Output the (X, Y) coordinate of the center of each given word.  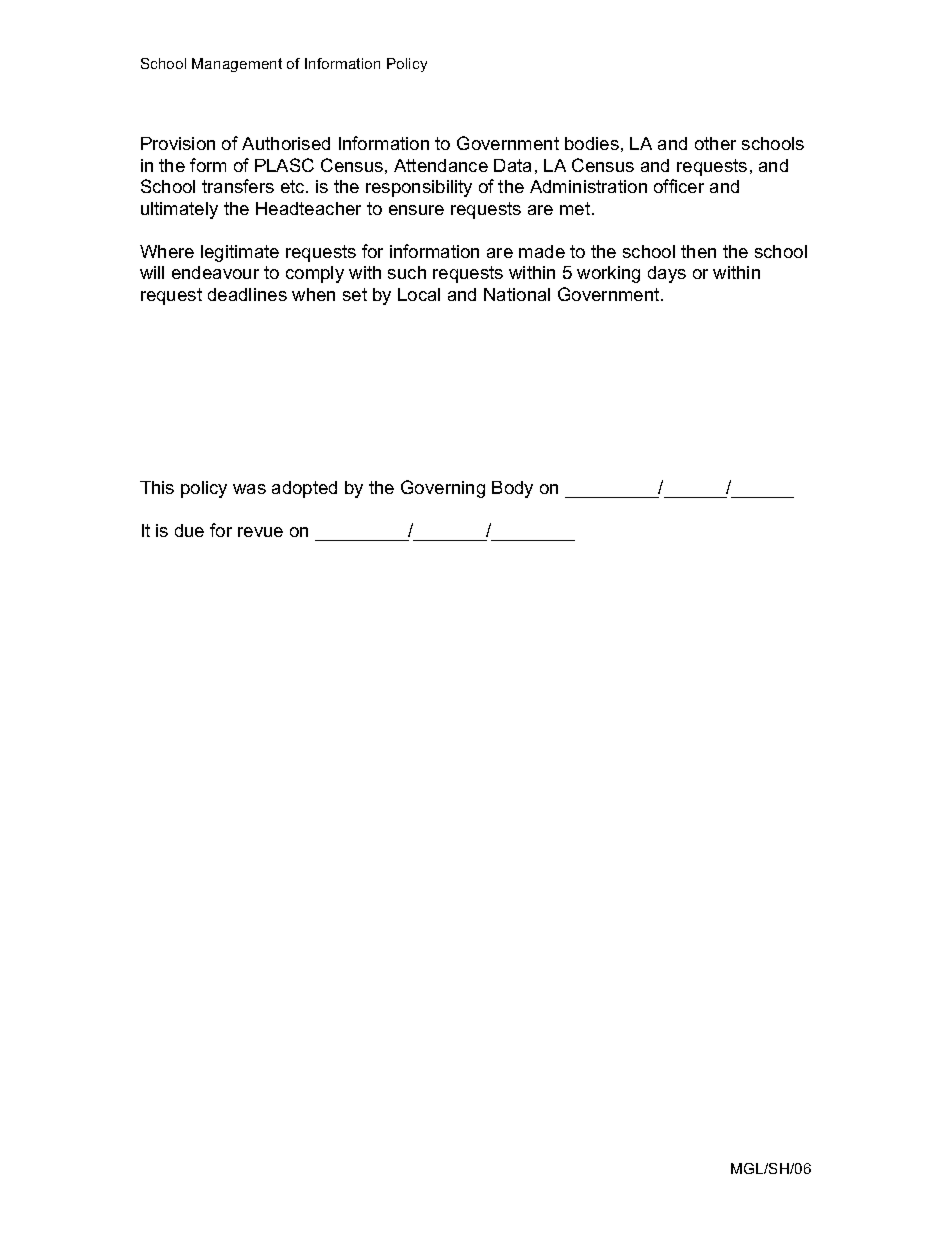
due (189, 530)
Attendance (441, 165)
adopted (304, 489)
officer (679, 186)
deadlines (247, 294)
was (249, 489)
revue (260, 532)
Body (512, 489)
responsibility (419, 188)
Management (237, 65)
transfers (238, 186)
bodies (592, 143)
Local (419, 294)
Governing (443, 489)
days (667, 274)
